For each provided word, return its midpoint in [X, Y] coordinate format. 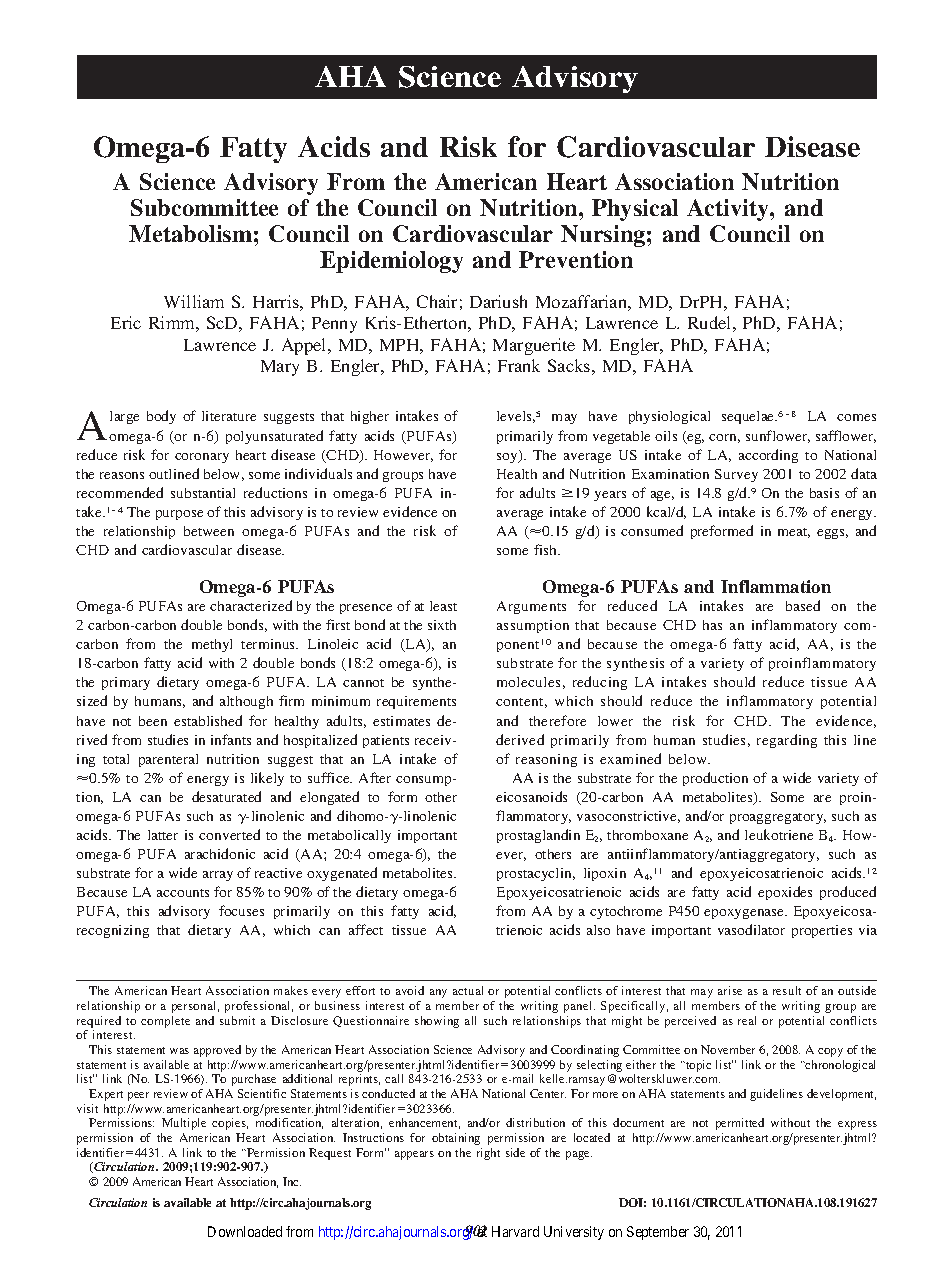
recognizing [113, 931]
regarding [787, 741]
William [194, 301]
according [768, 456]
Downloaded [245, 1231]
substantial [203, 493]
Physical [635, 210]
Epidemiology [391, 262]
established [208, 720]
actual [468, 990]
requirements [416, 702]
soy [508, 458]
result [787, 990]
